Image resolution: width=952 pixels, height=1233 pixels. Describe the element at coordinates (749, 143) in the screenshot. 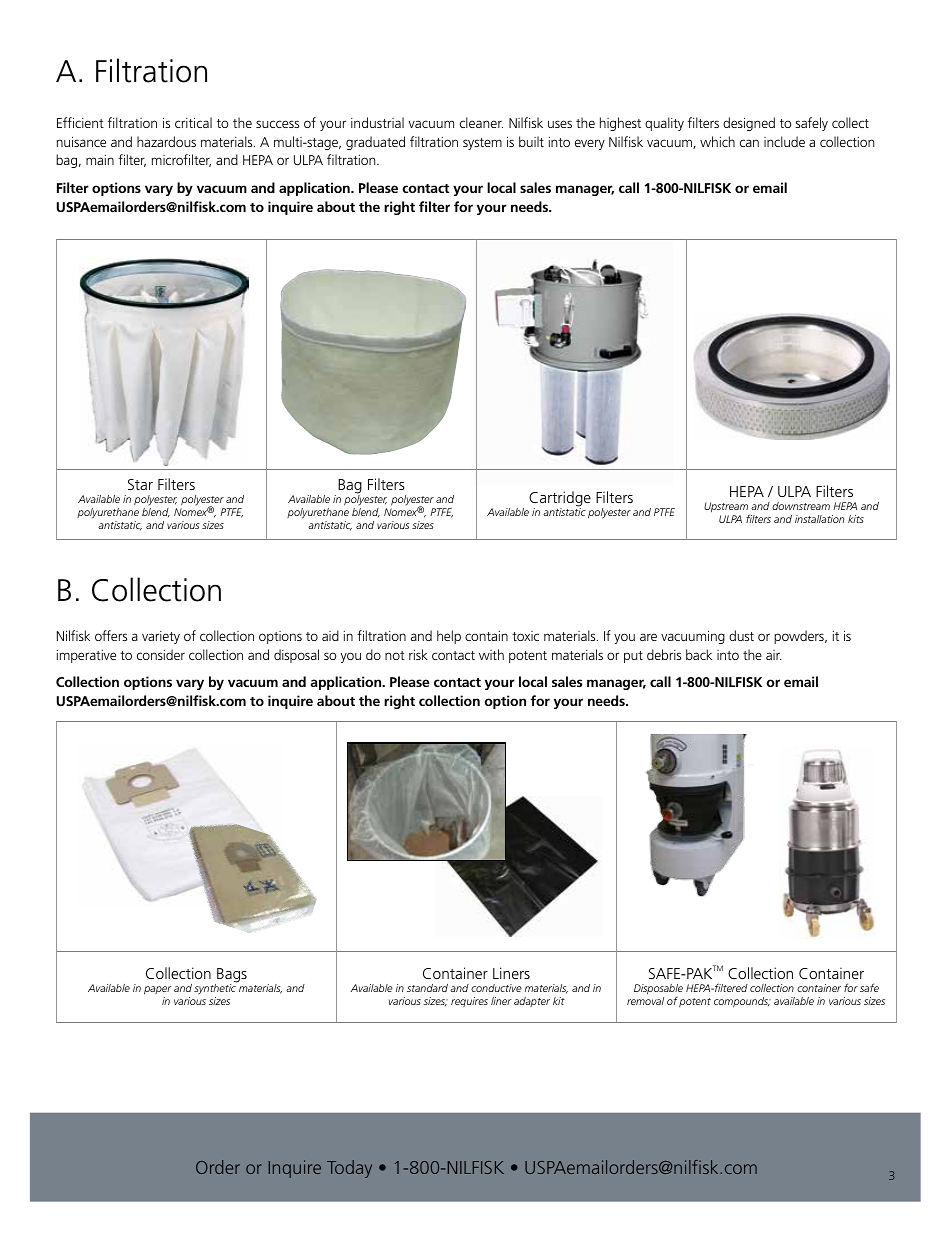

I see `can` at that location.
